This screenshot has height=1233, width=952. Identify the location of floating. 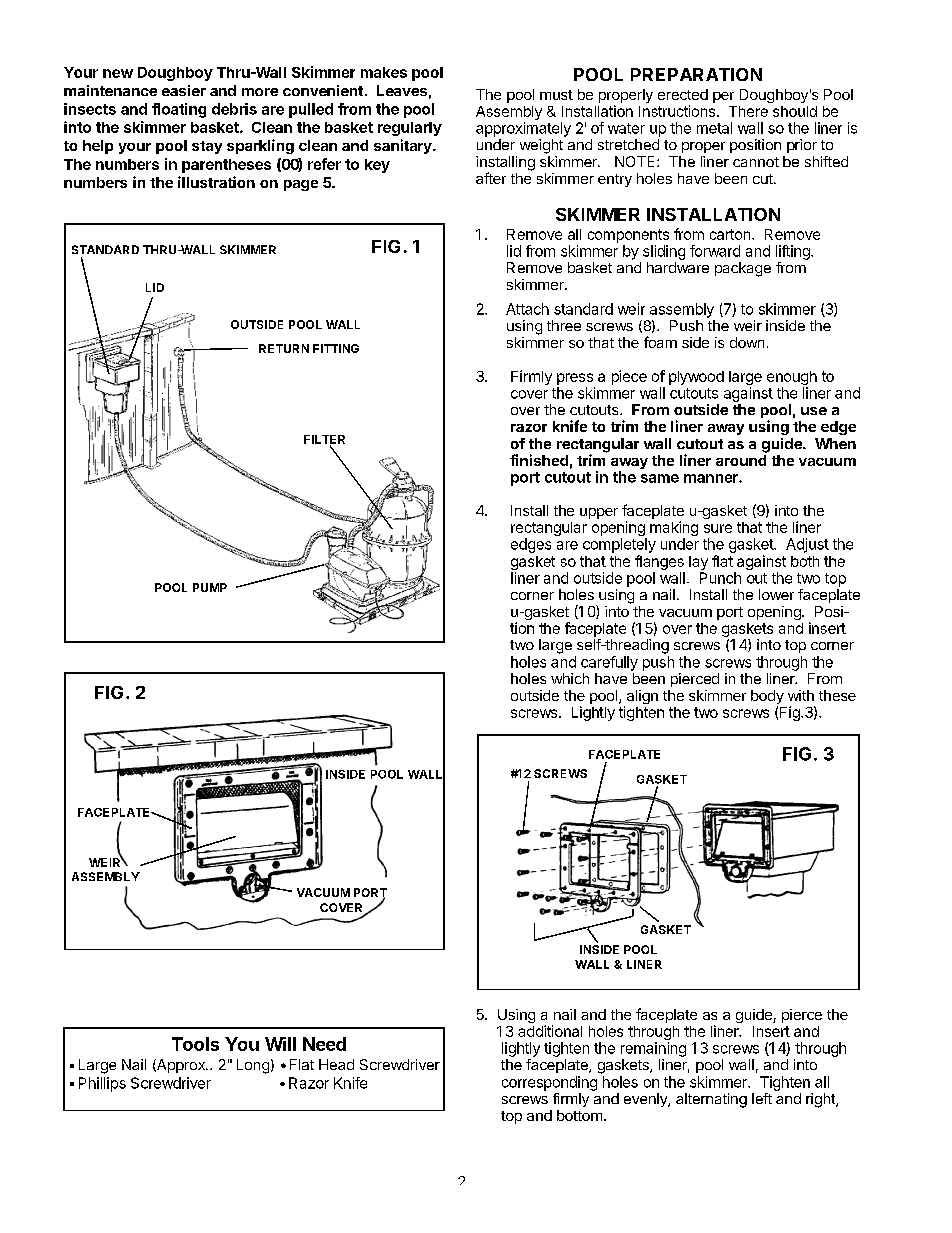
(179, 110).
